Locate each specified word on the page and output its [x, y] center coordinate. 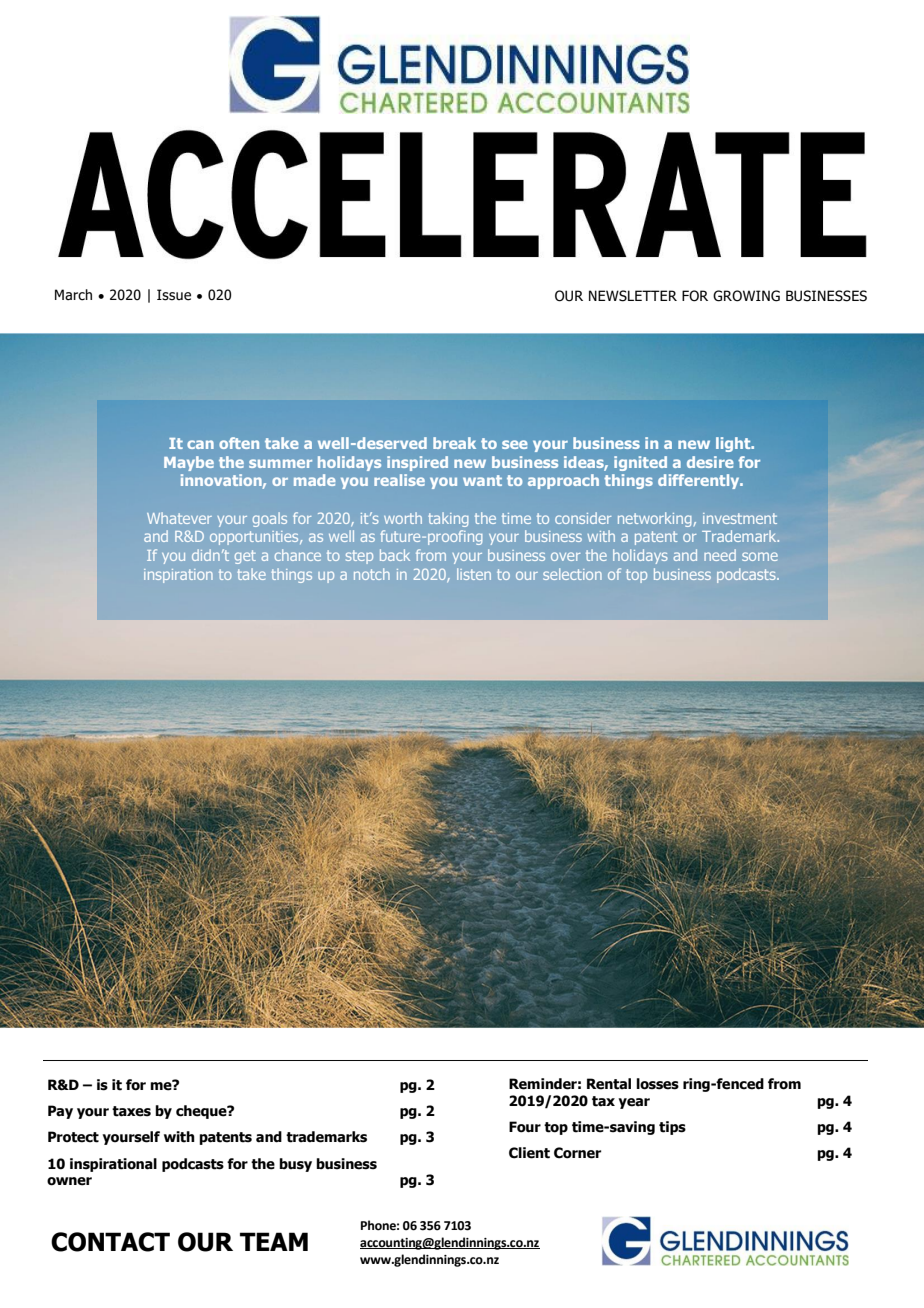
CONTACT [110, 1242]
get [245, 557]
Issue [174, 295]
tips [672, 1128]
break [454, 443]
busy [295, 1165]
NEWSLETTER [633, 296]
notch [372, 574]
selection [572, 574]
